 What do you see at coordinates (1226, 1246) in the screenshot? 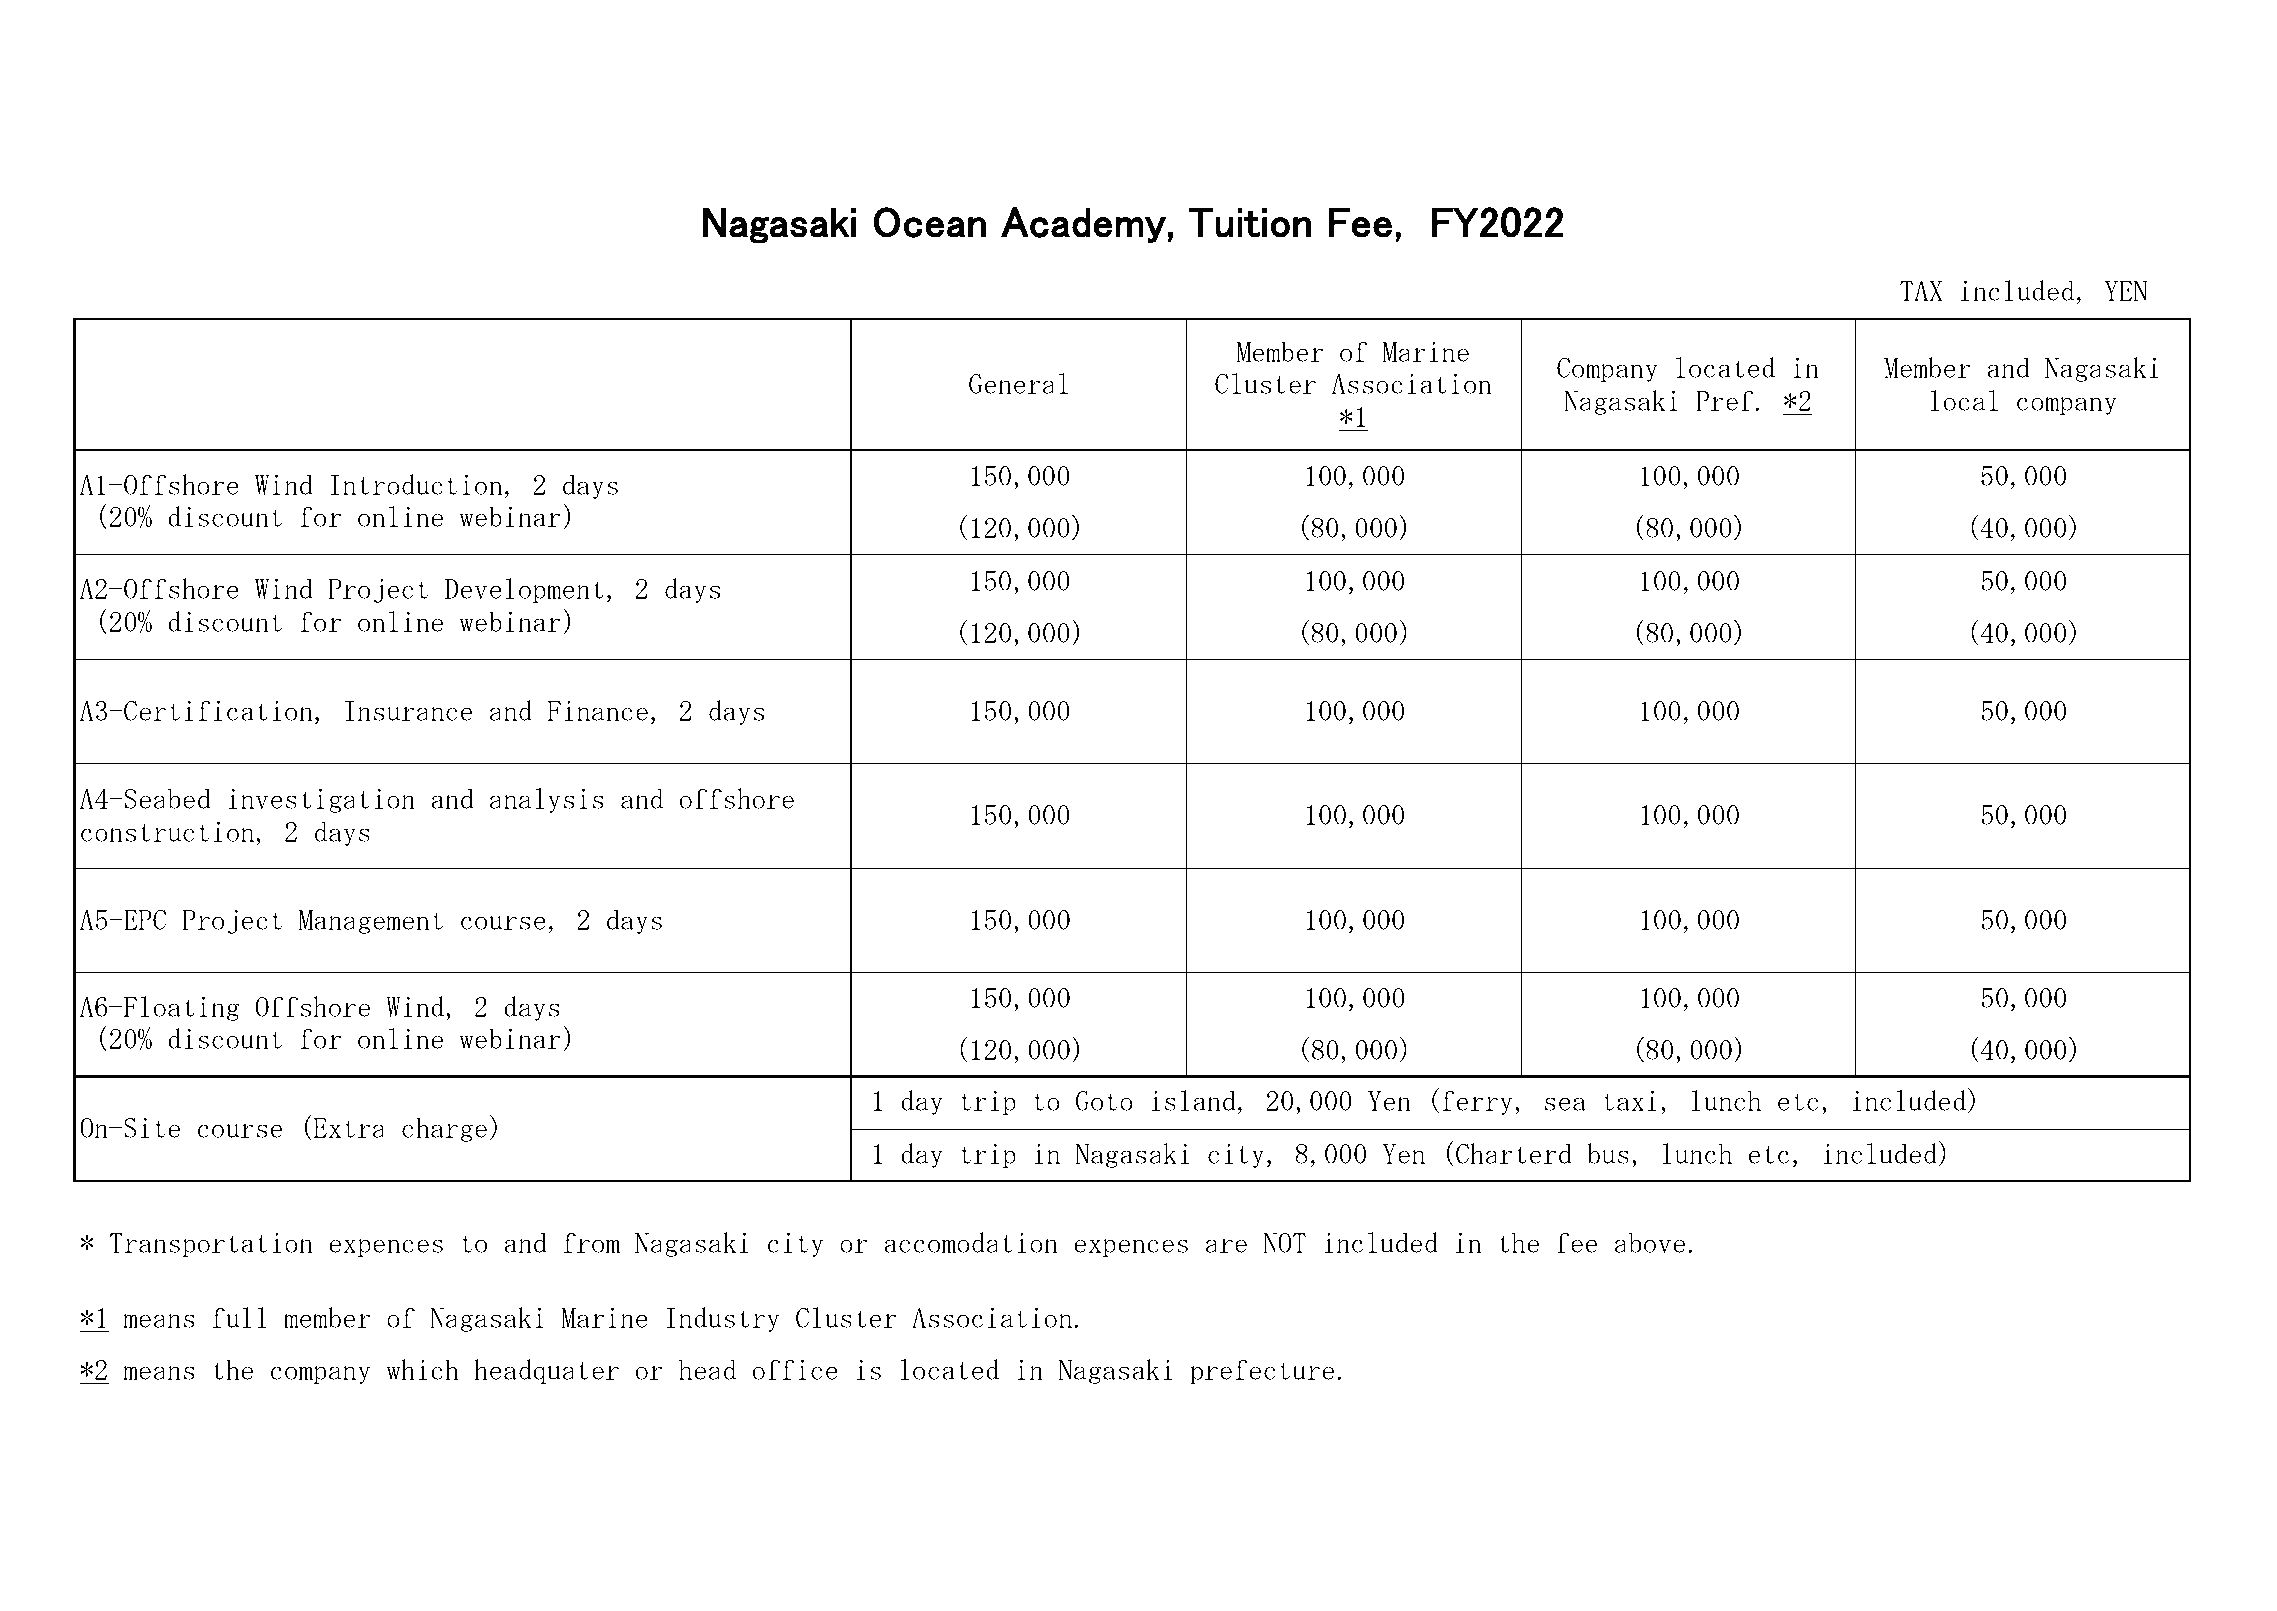
I see `are` at bounding box center [1226, 1246].
